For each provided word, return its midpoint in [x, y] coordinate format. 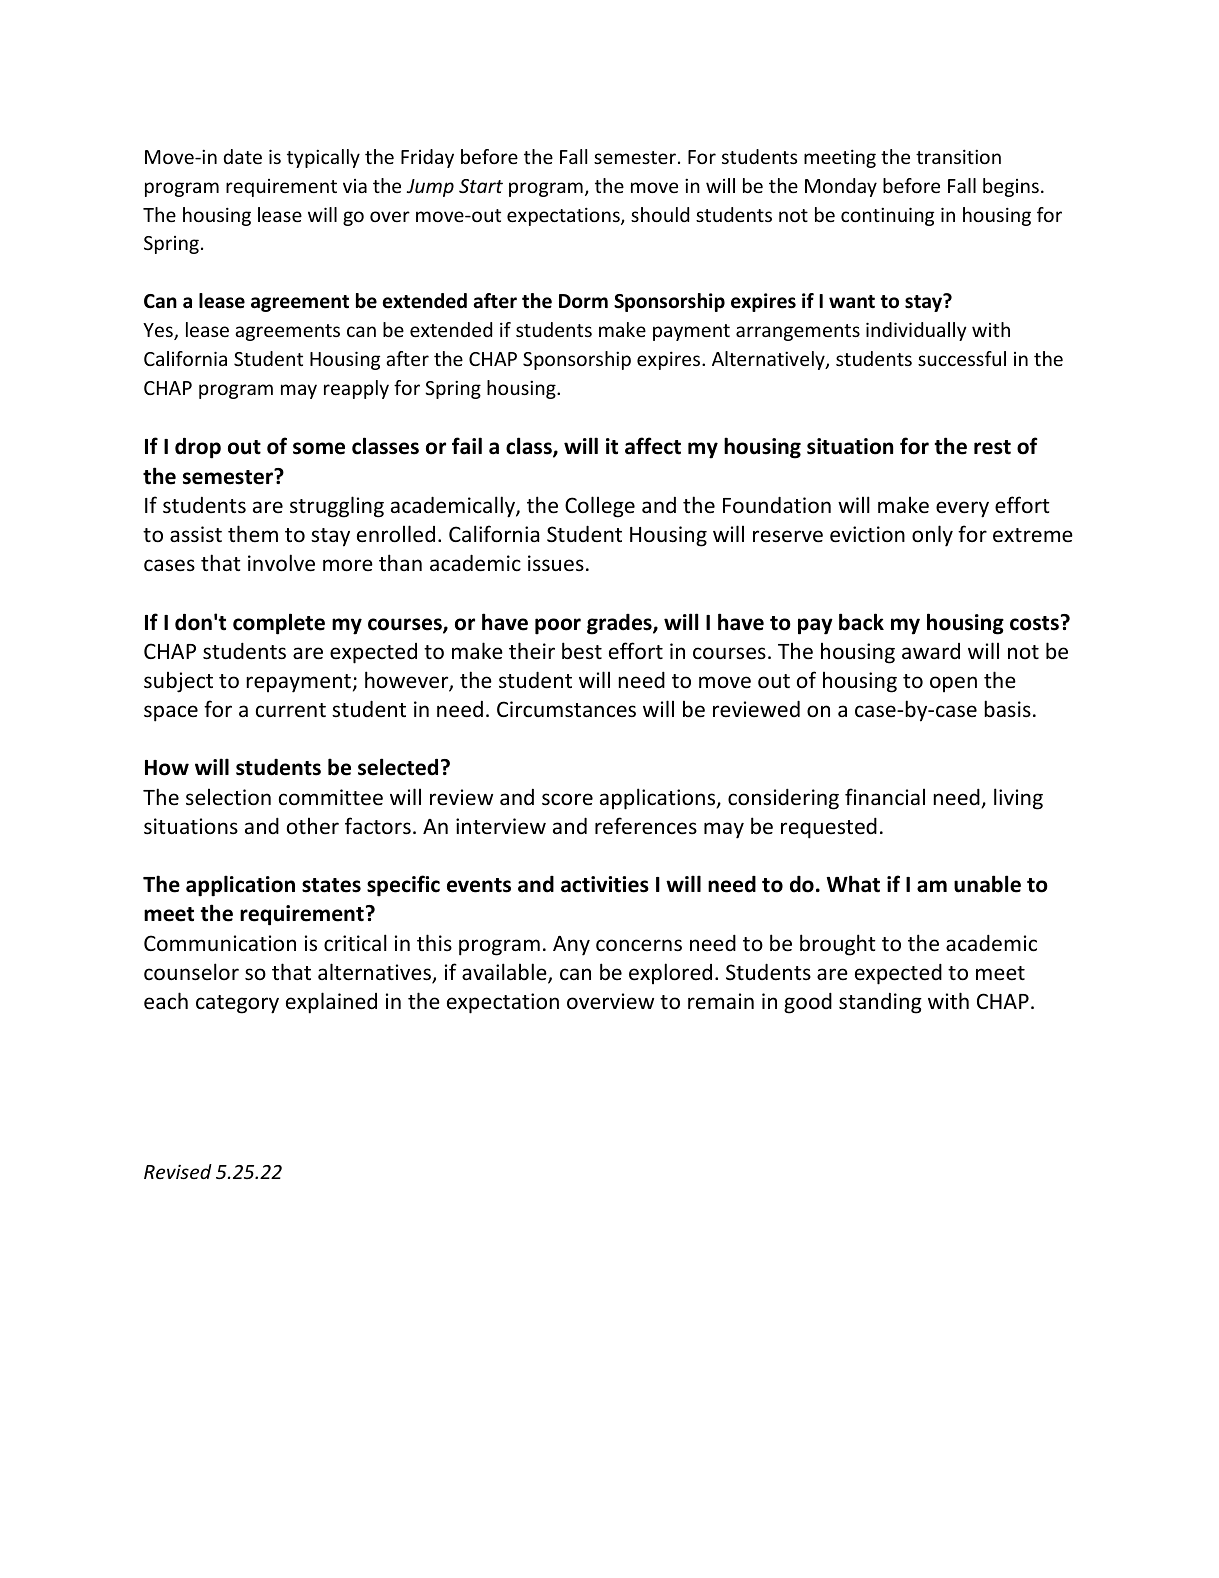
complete [279, 624]
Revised [178, 1171]
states [331, 885]
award [931, 651]
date [242, 156]
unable [987, 884]
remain [721, 1001]
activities [605, 884]
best [582, 651]
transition [958, 156]
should [660, 214]
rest [992, 447]
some [319, 448]
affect [653, 446]
